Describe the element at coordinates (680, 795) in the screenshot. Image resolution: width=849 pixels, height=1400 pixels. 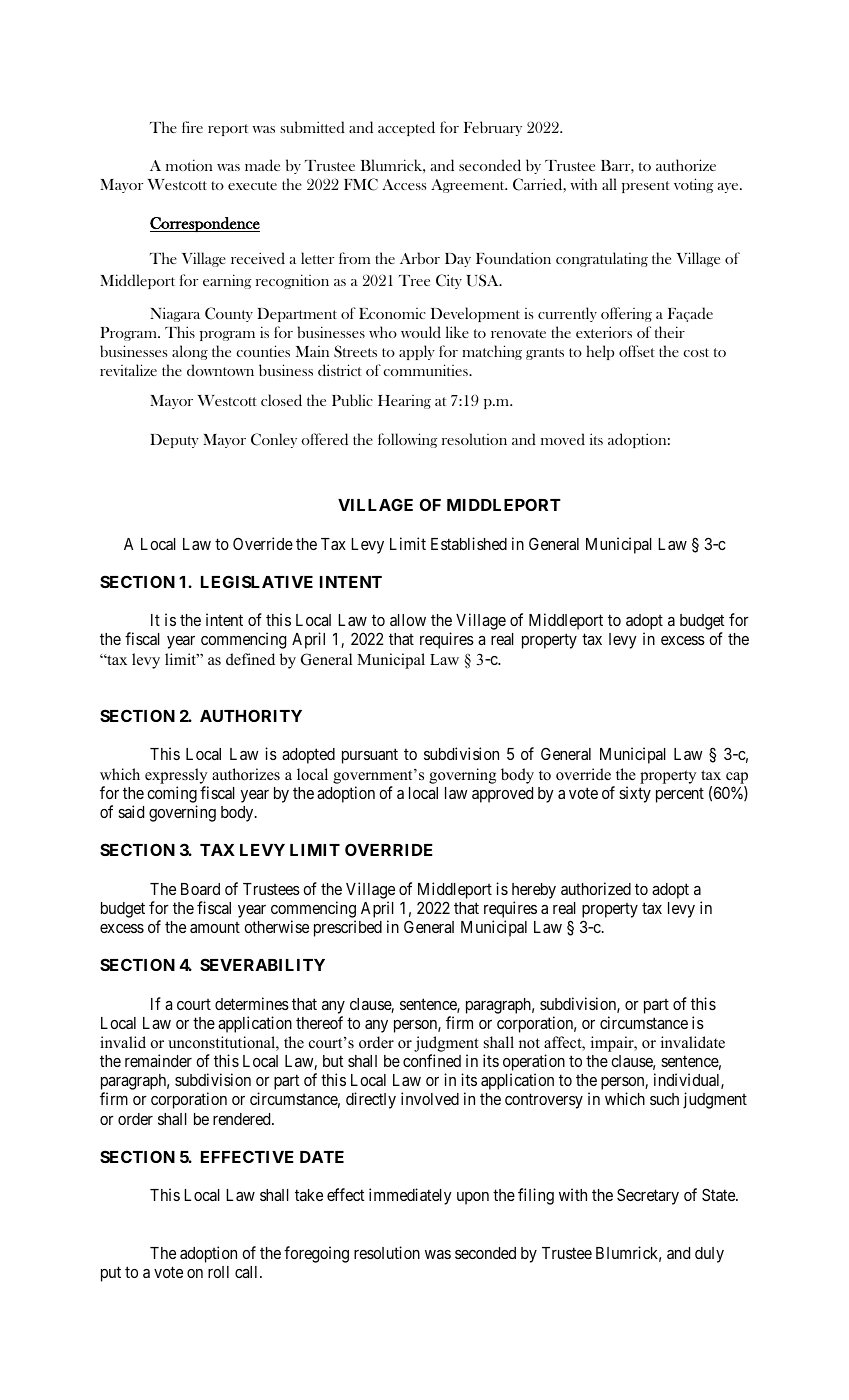
I see `percent` at that location.
